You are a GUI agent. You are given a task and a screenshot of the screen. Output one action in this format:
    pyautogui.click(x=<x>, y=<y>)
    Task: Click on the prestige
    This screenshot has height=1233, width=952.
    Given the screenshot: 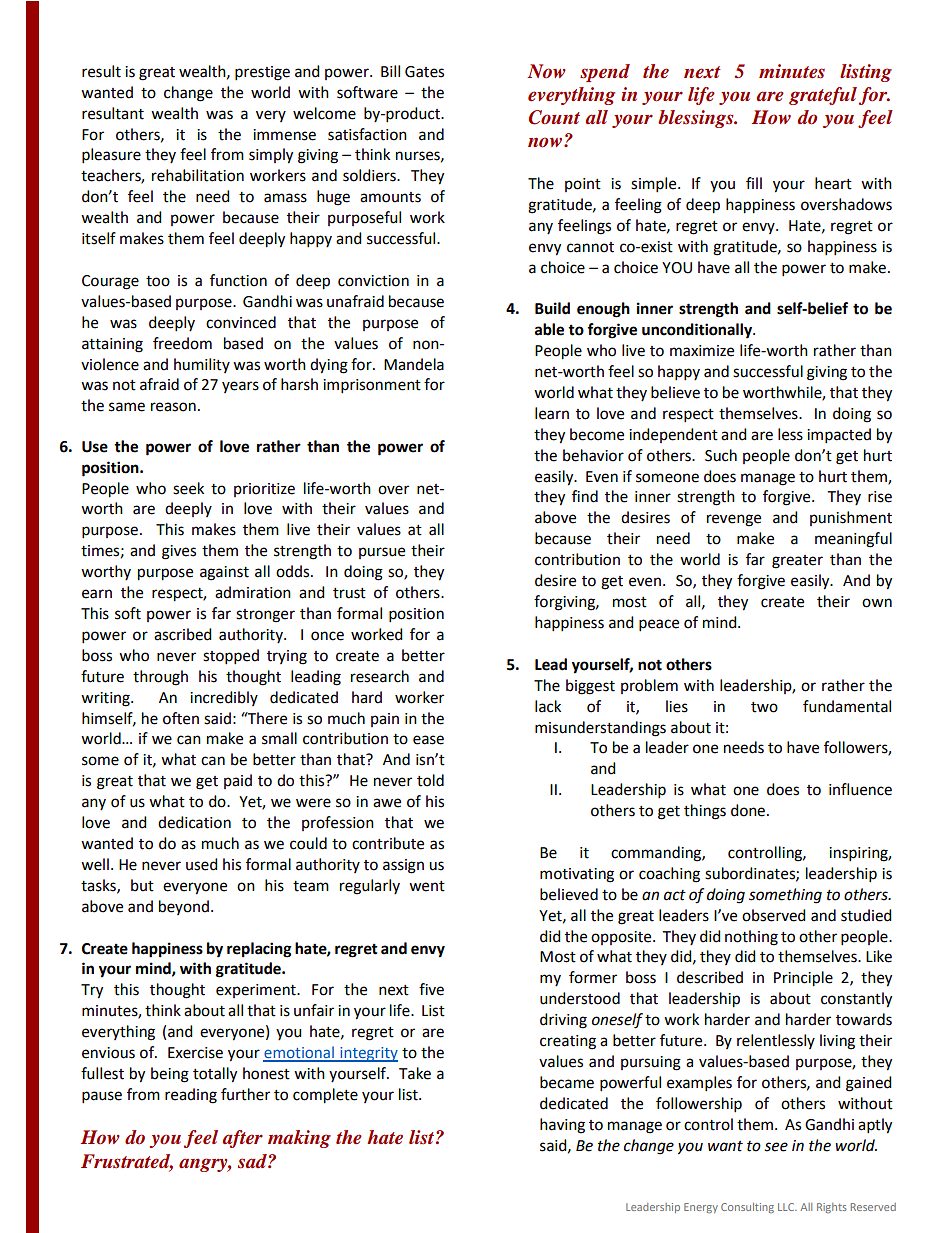 What is the action you would take?
    pyautogui.click(x=262, y=73)
